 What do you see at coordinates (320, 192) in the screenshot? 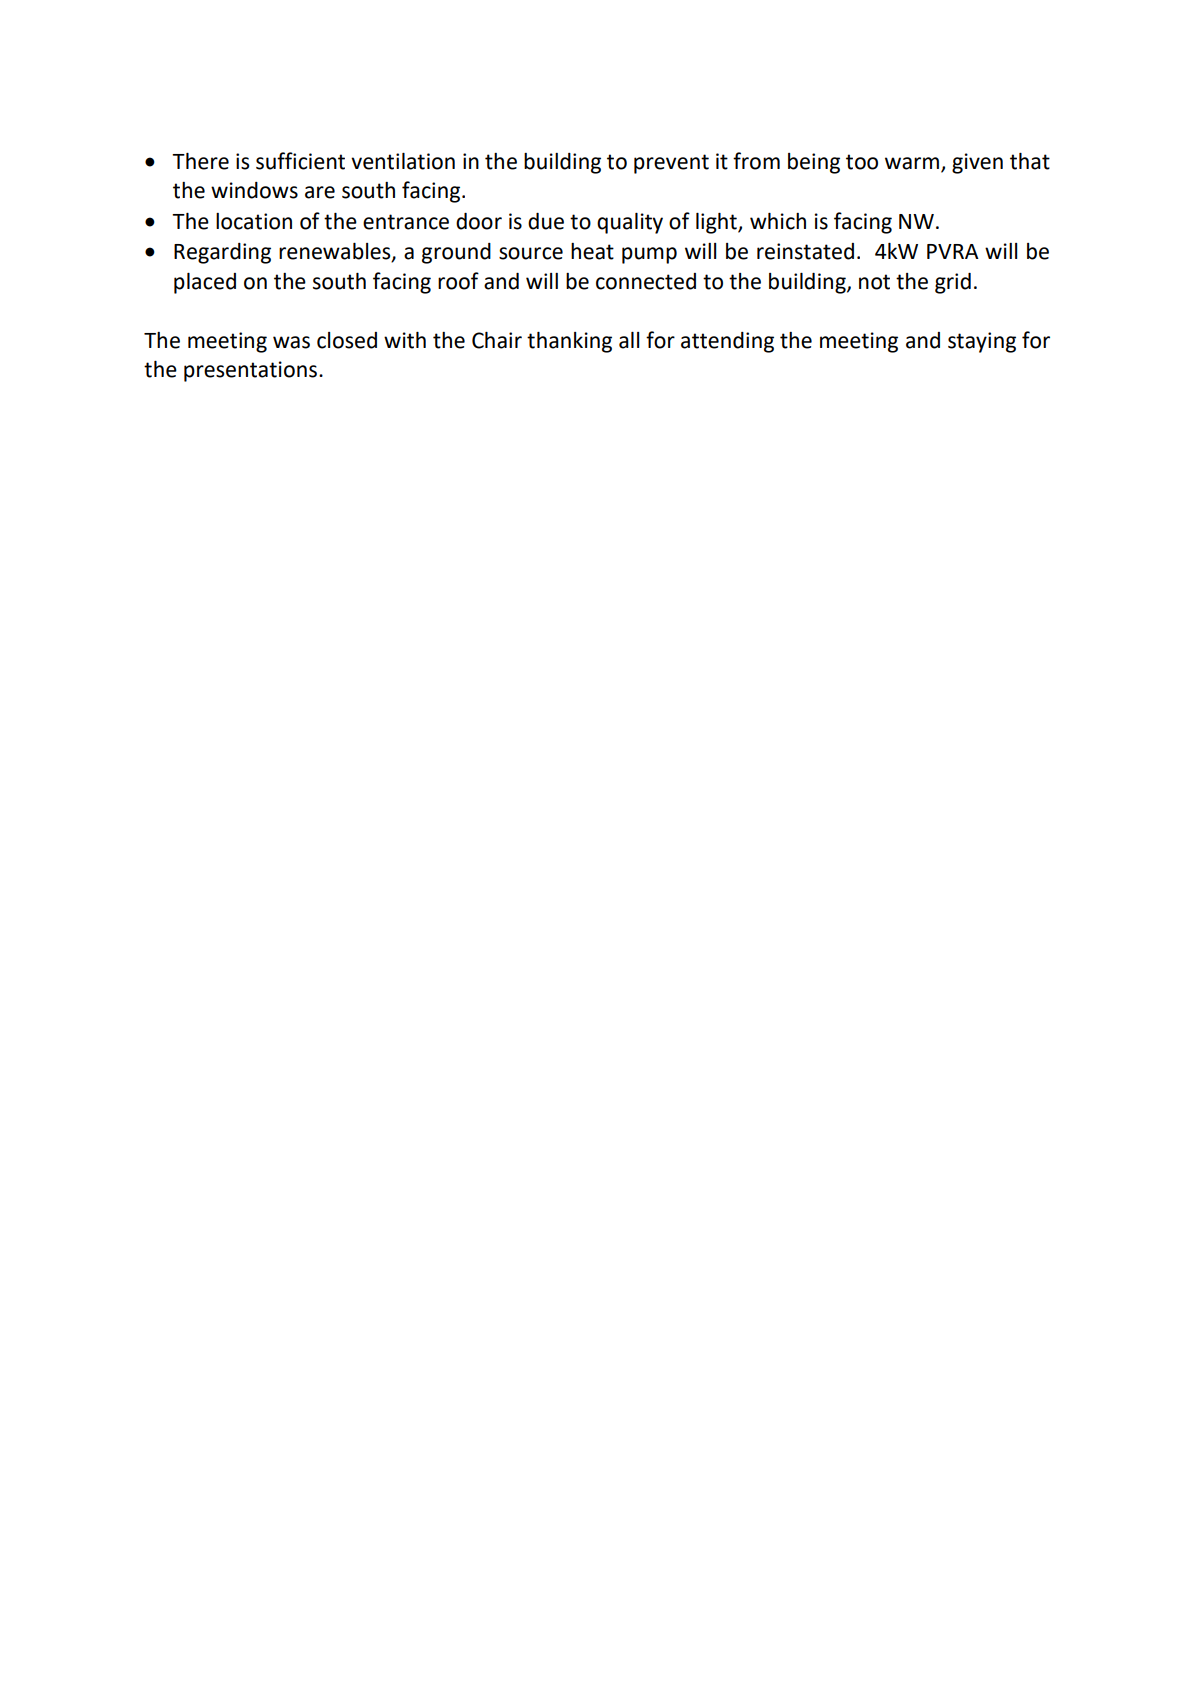
I see `are` at bounding box center [320, 192].
